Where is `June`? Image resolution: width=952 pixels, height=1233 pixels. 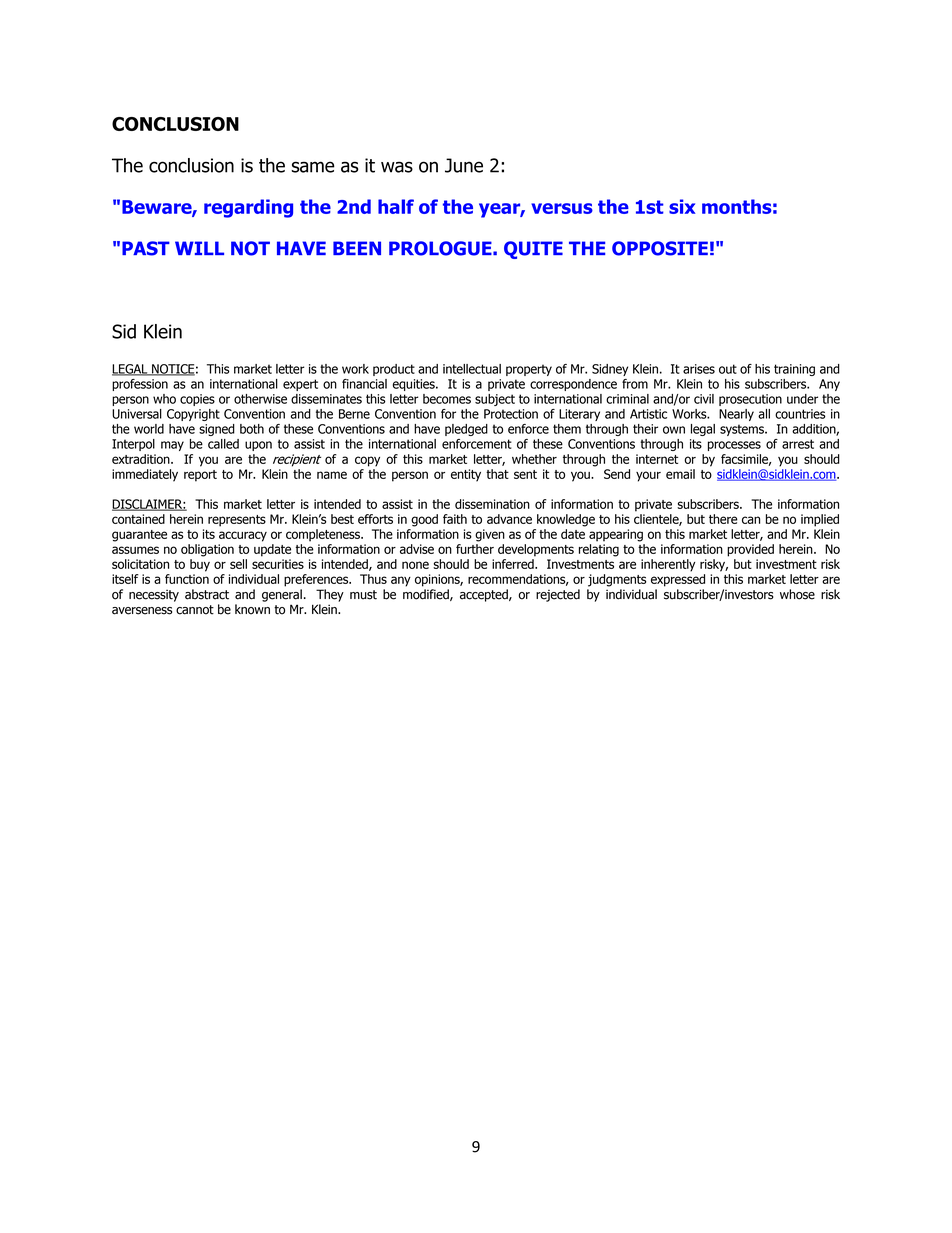
June is located at coordinates (464, 165).
